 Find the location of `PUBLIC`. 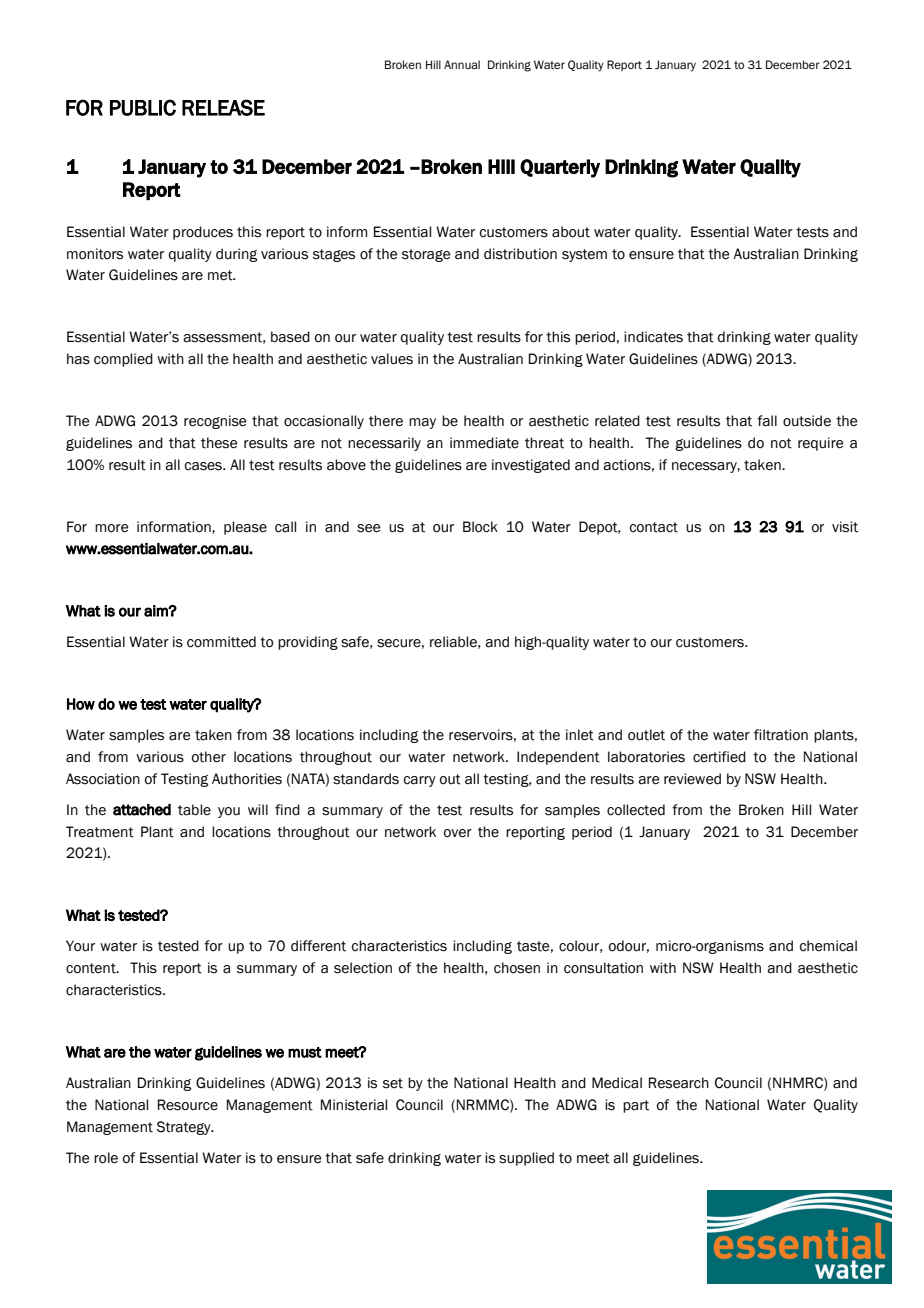

PUBLIC is located at coordinates (143, 107).
